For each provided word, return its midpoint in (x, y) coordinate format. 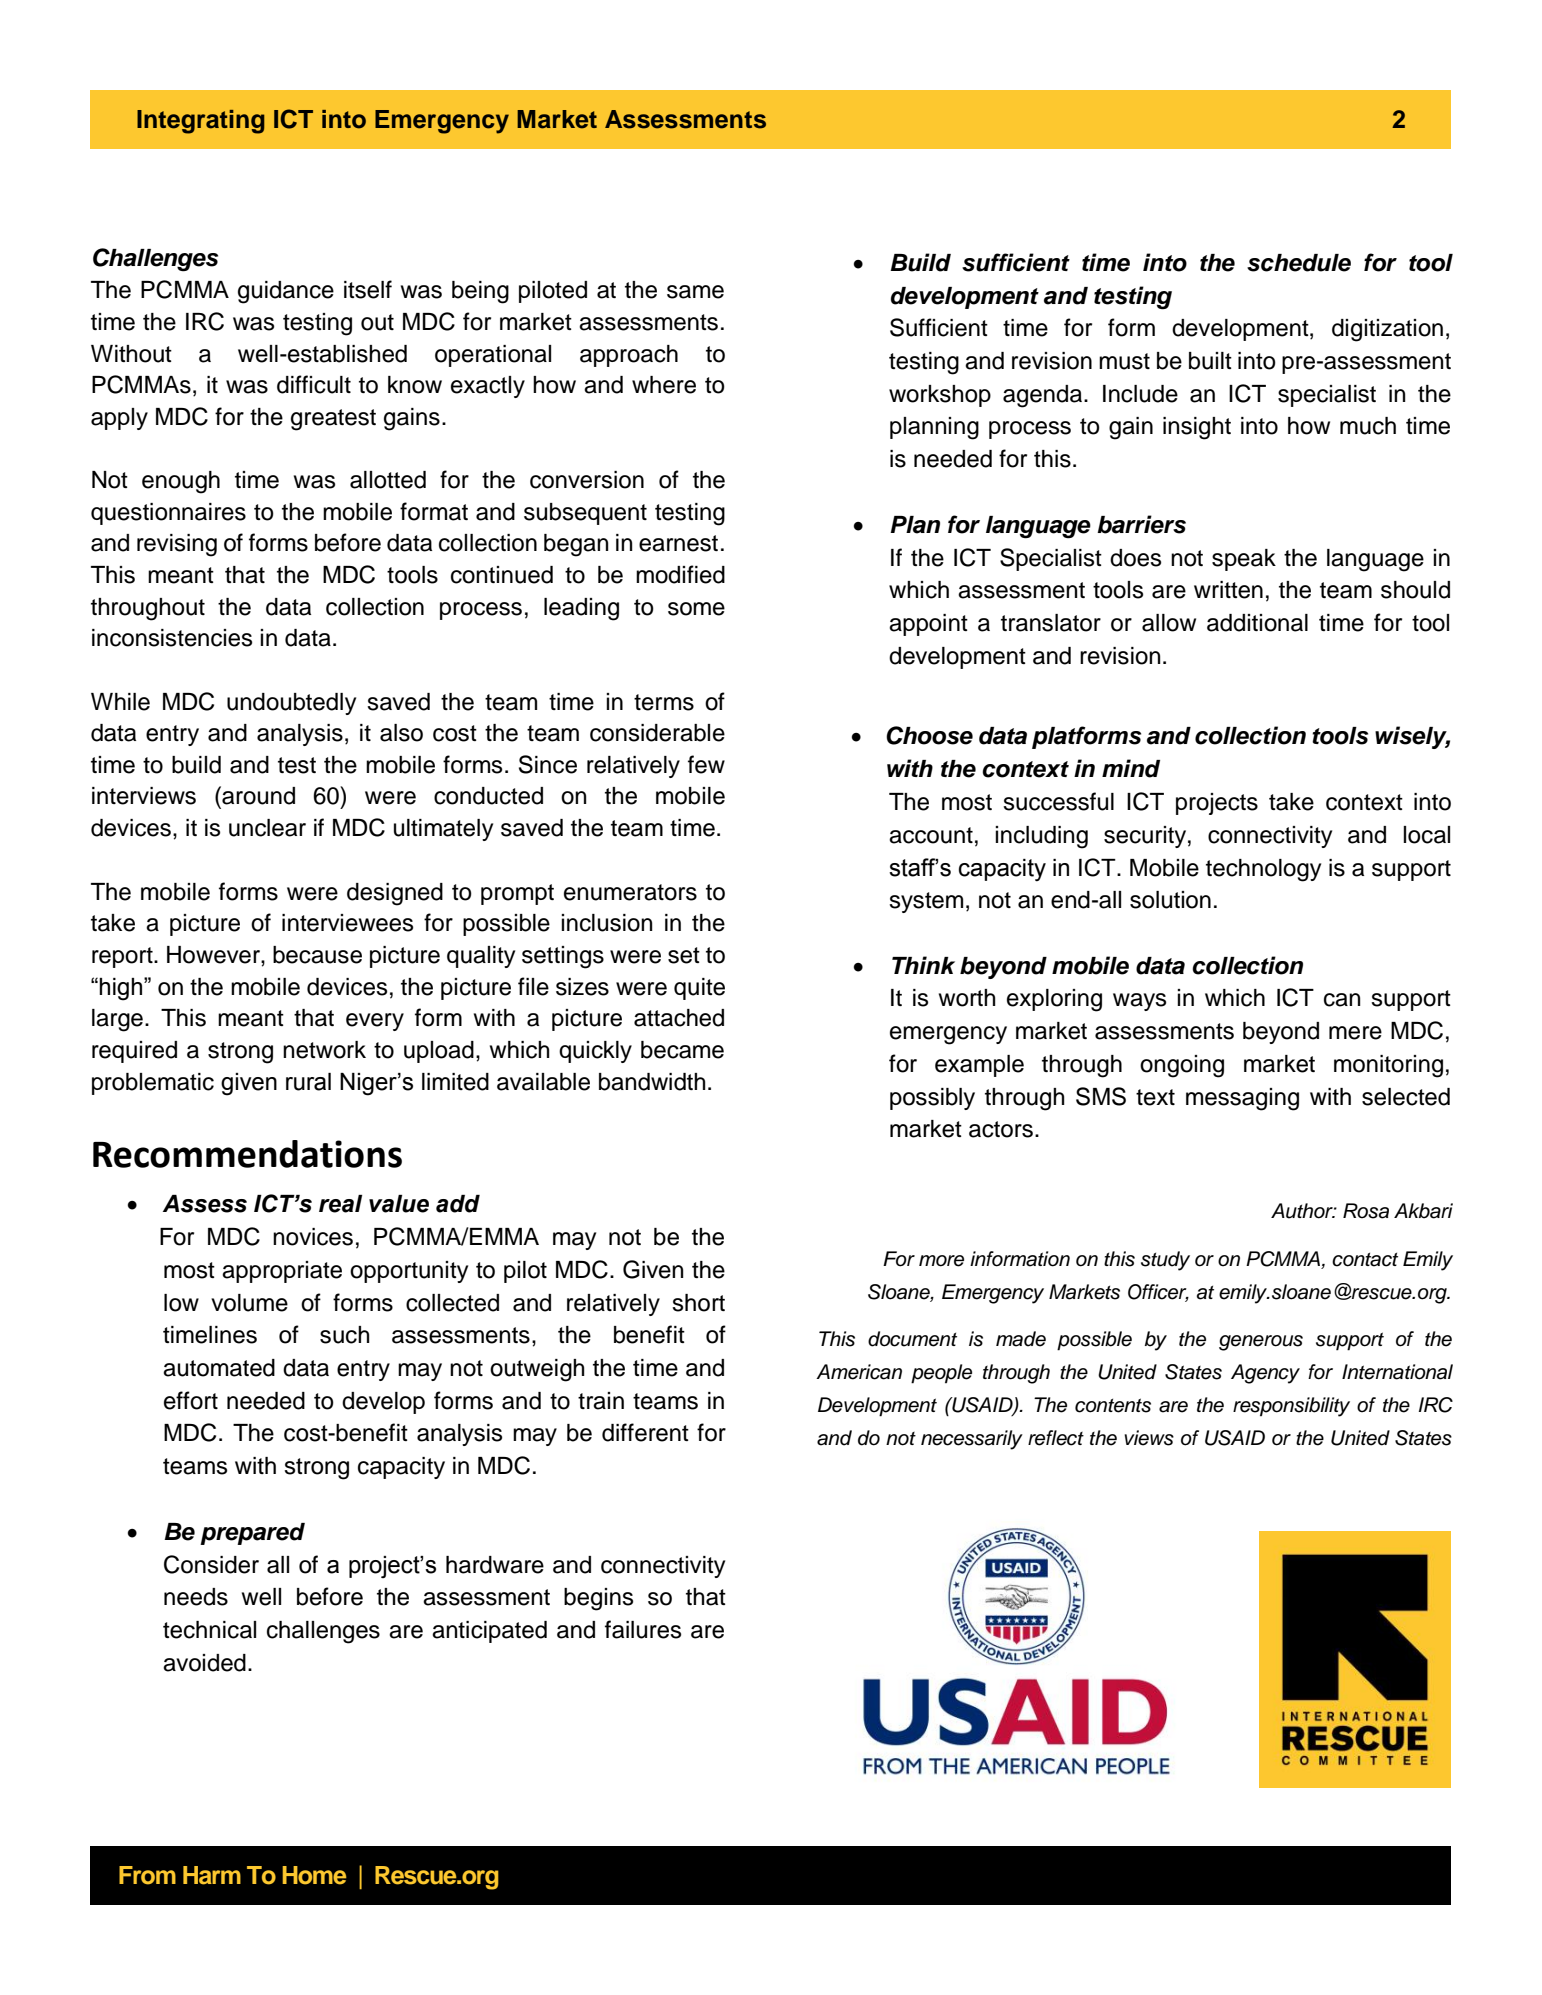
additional (1257, 623)
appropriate (282, 1272)
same (695, 292)
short (698, 1303)
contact (1365, 1260)
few (706, 764)
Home (314, 1875)
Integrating (201, 122)
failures (643, 1629)
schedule (1299, 263)
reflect (1056, 1438)
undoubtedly (291, 704)
